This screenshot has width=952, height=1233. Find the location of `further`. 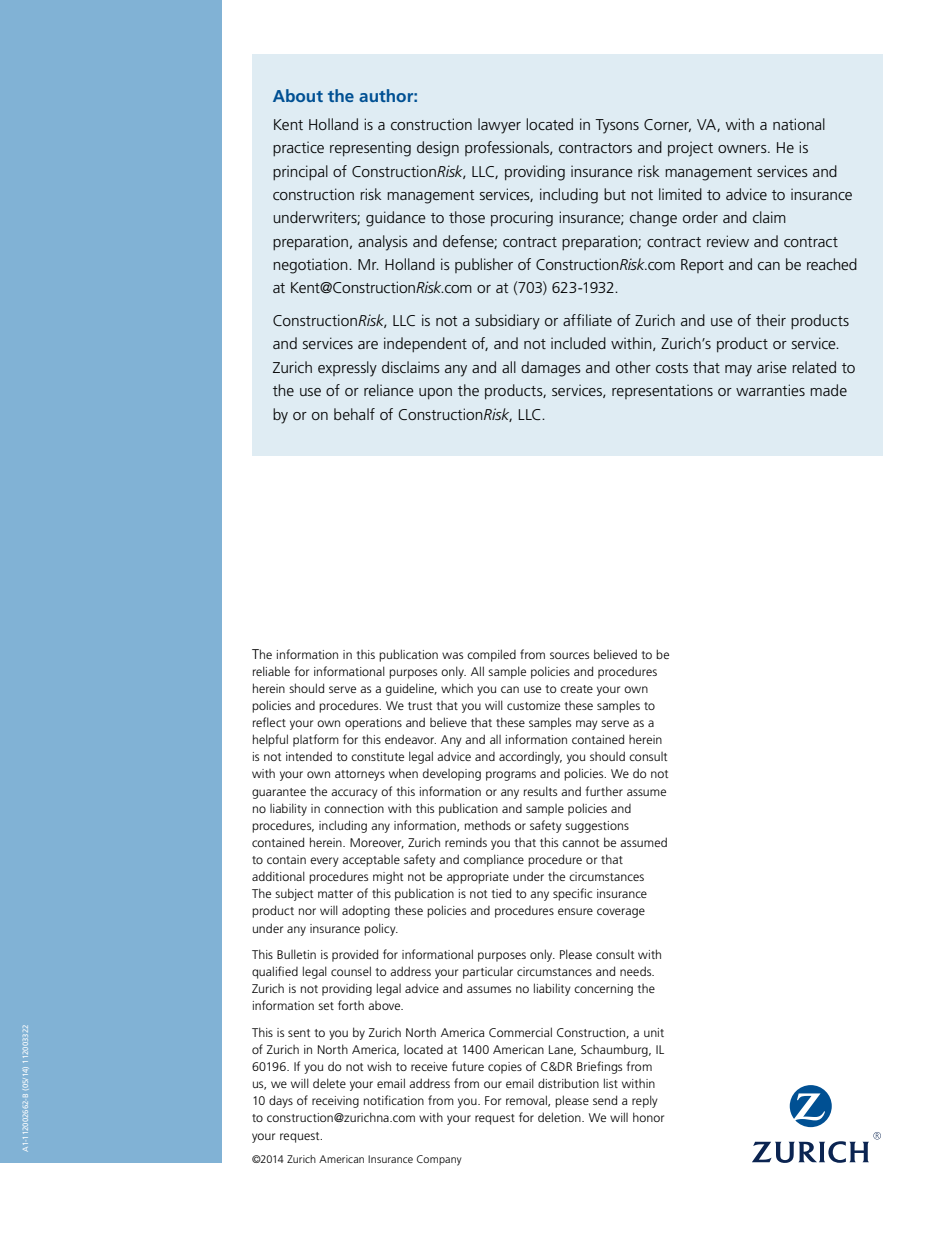

further is located at coordinates (604, 791).
